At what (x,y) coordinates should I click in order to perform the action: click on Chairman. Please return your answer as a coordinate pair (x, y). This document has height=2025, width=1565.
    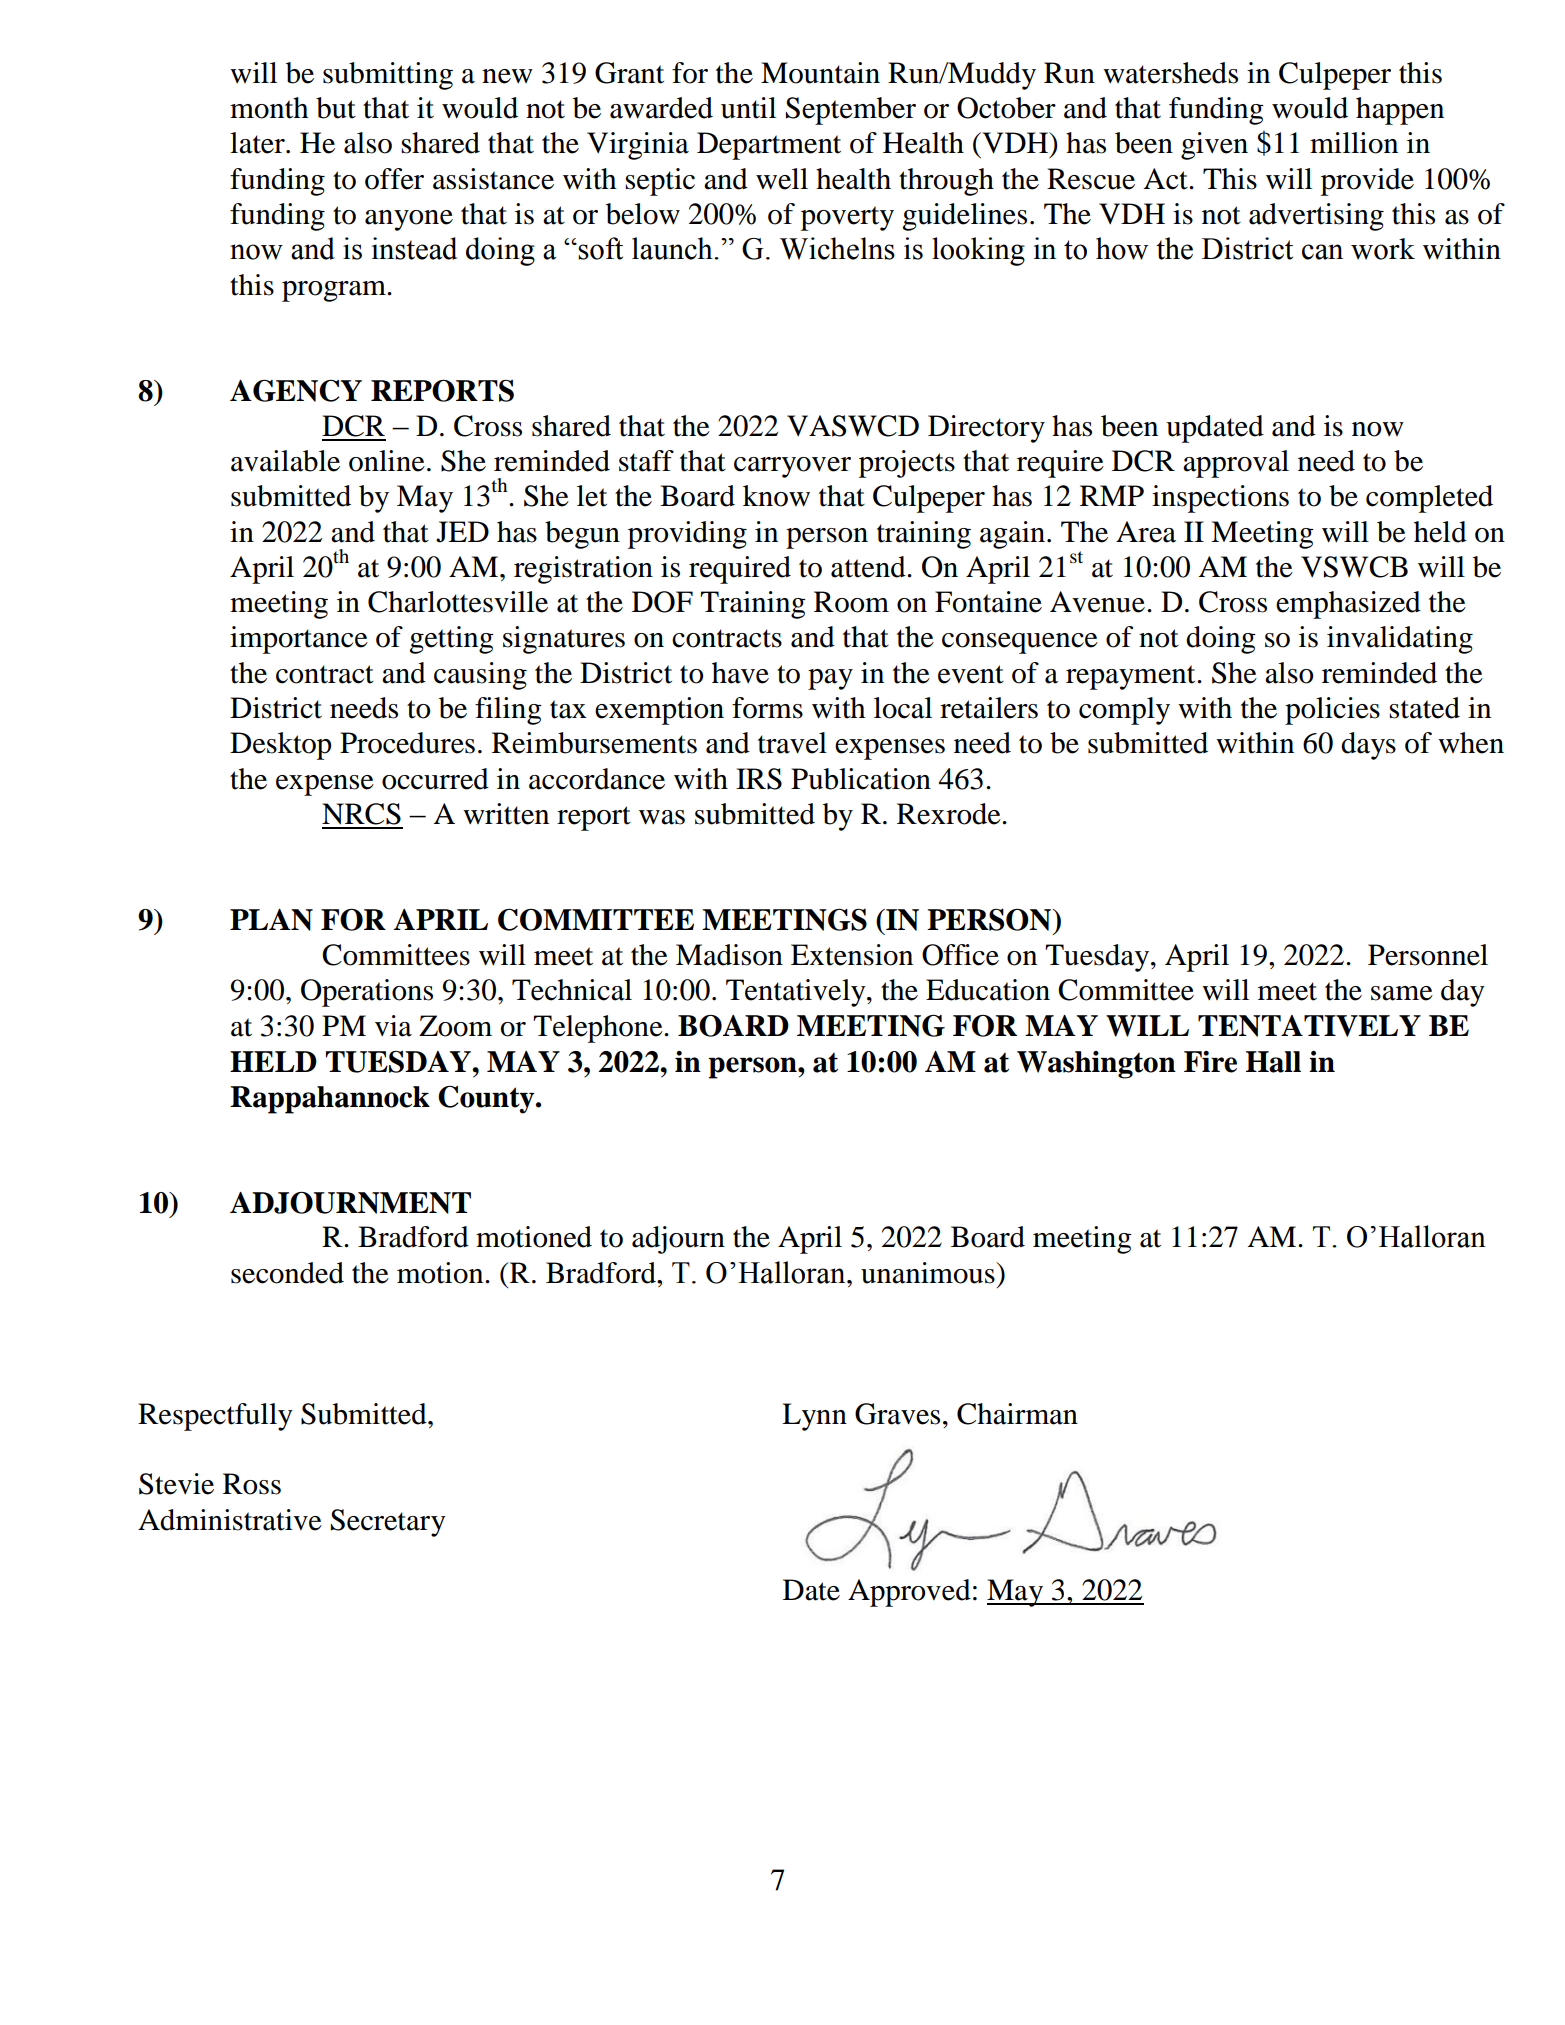
    Looking at the image, I should click on (1017, 1414).
